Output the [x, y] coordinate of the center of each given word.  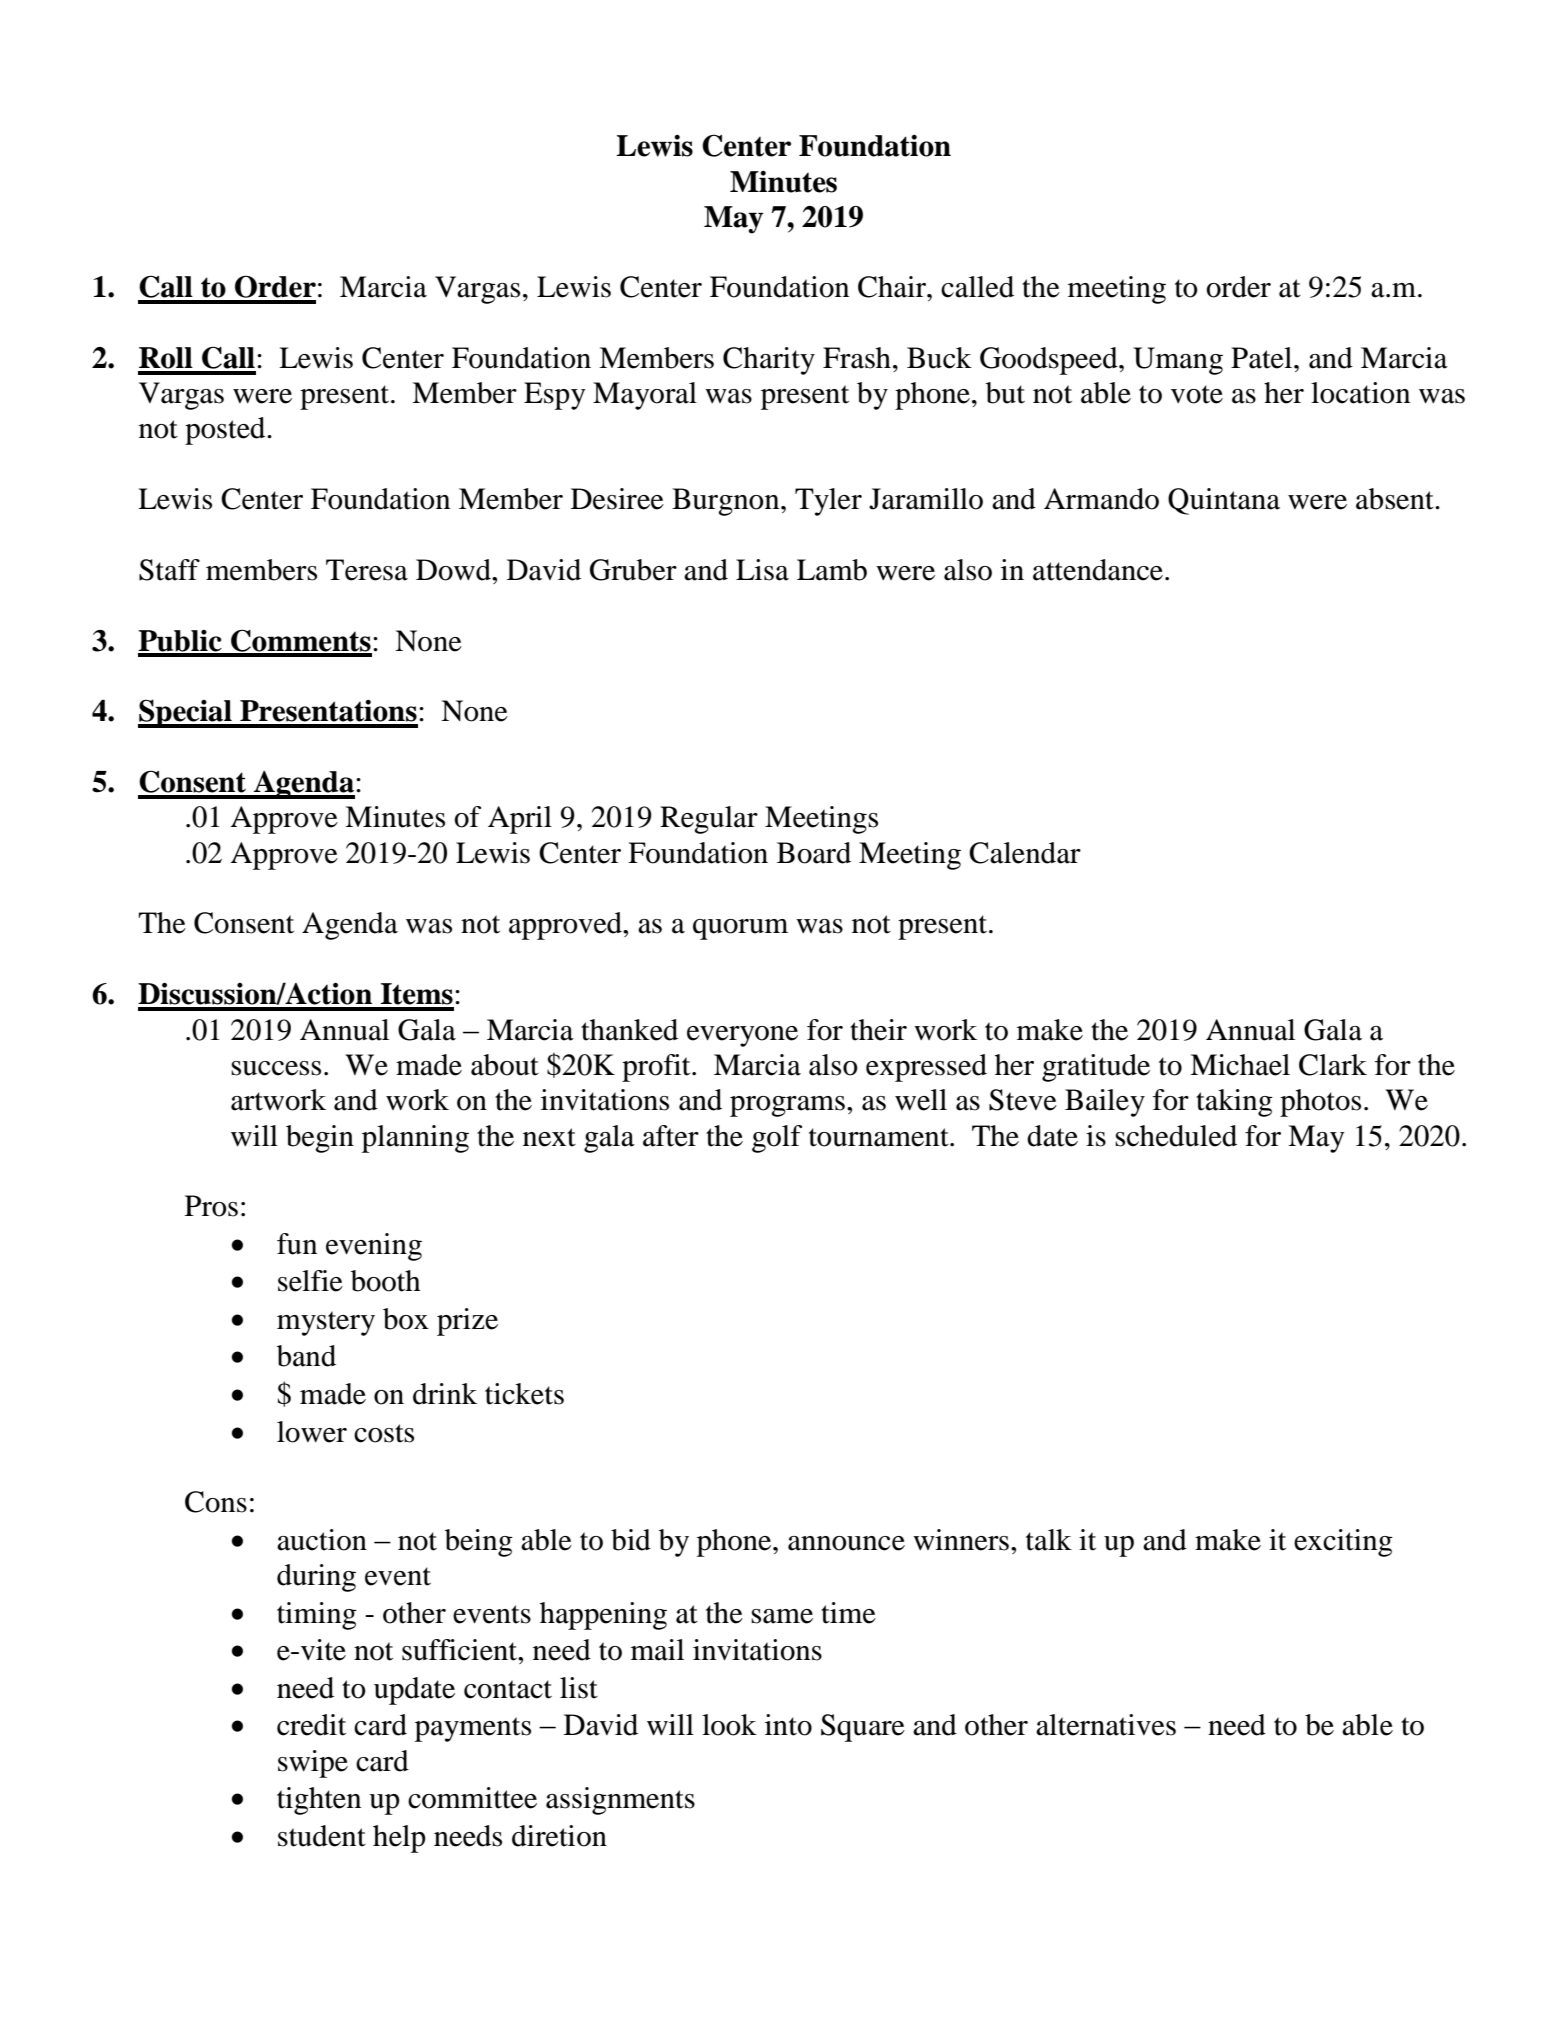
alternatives [1106, 1725]
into [788, 1725]
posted [226, 431]
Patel [1263, 358]
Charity [769, 361]
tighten [319, 1801]
